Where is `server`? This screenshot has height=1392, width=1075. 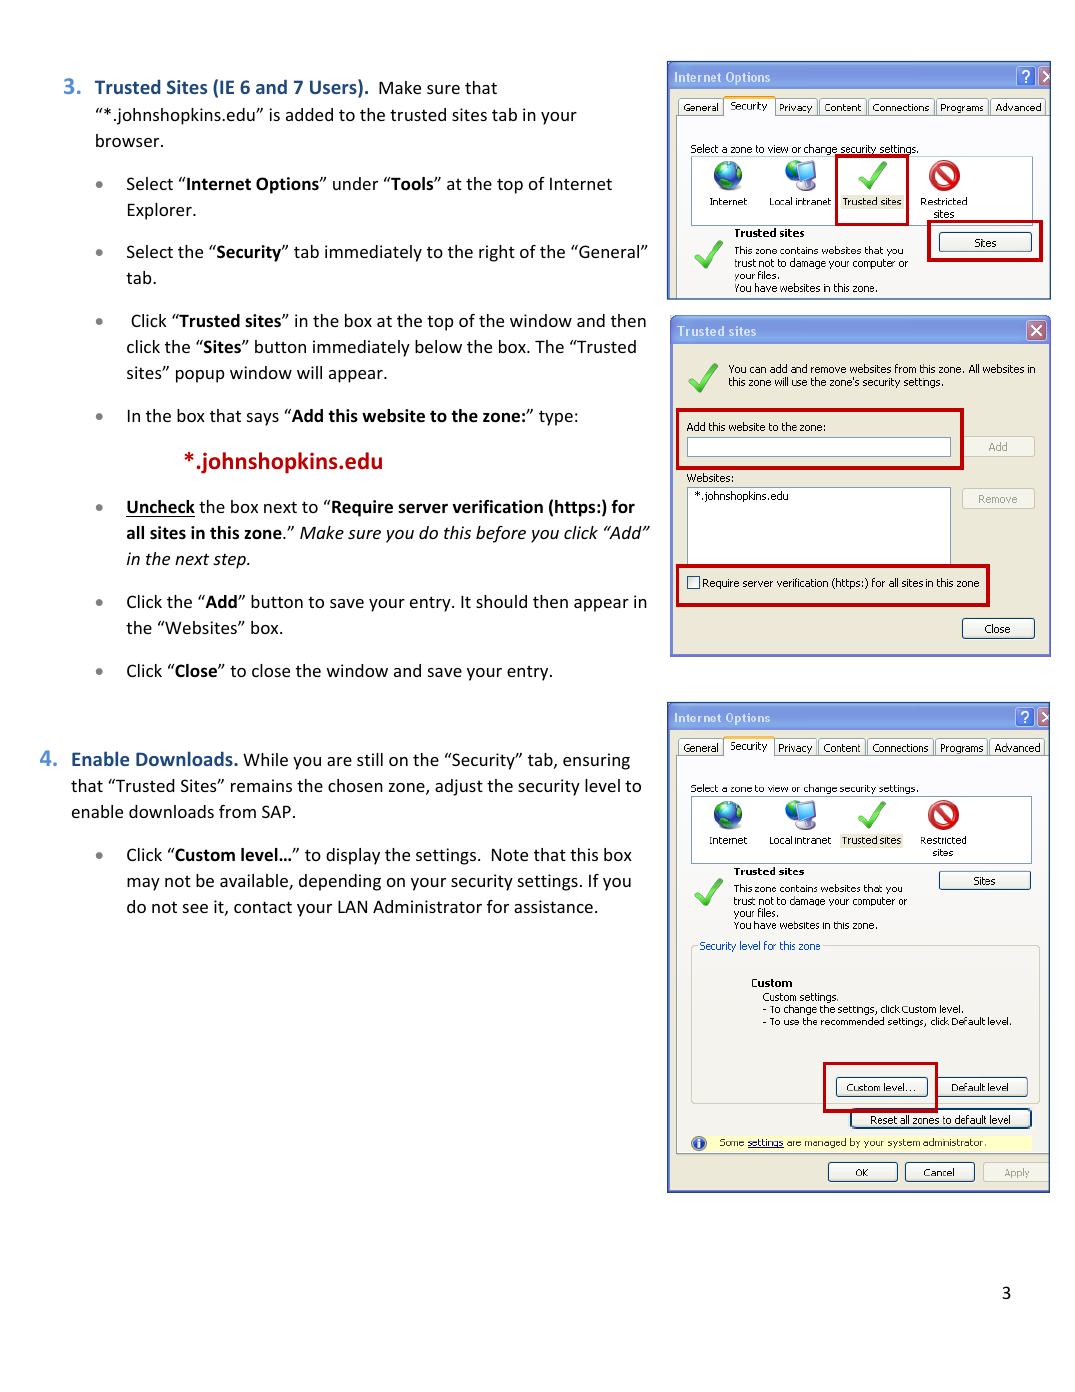 server is located at coordinates (423, 508).
